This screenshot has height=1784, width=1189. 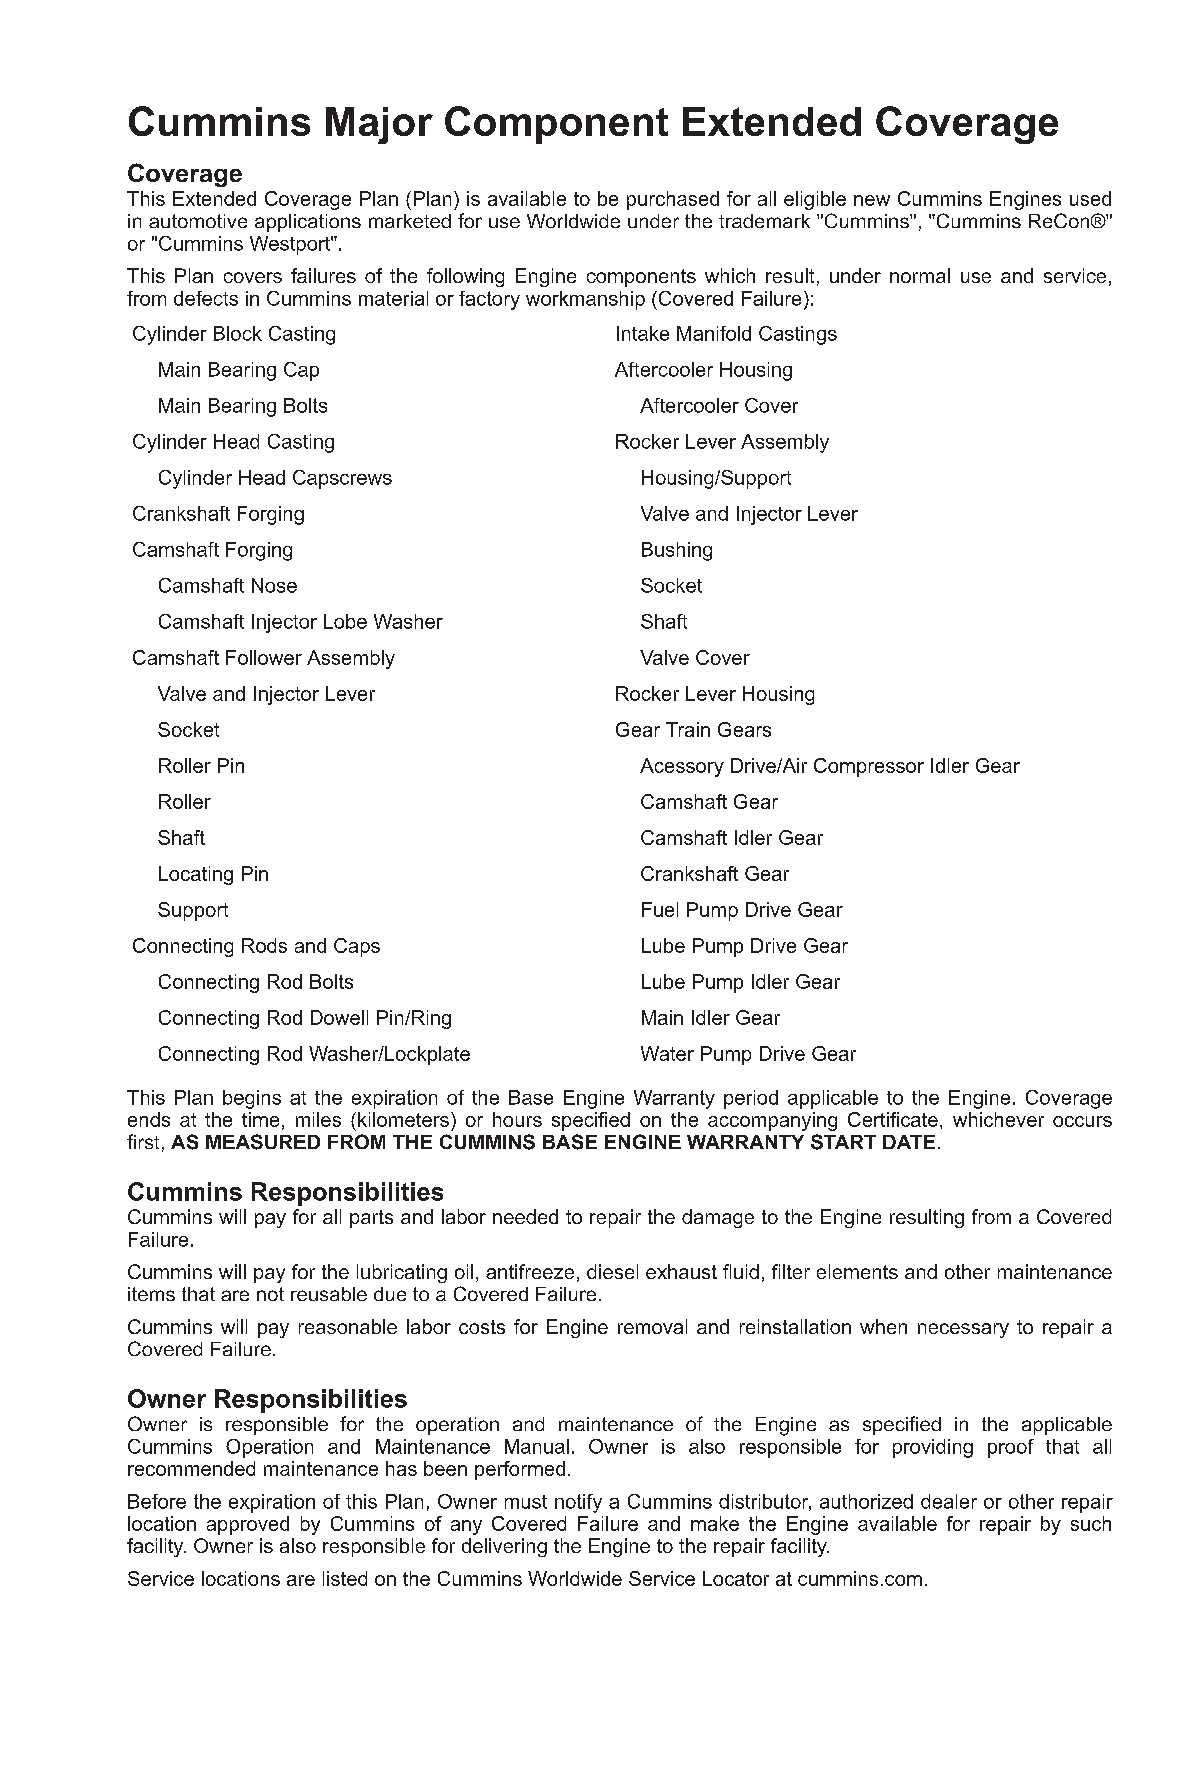 I want to click on Water, so click(x=667, y=1053).
